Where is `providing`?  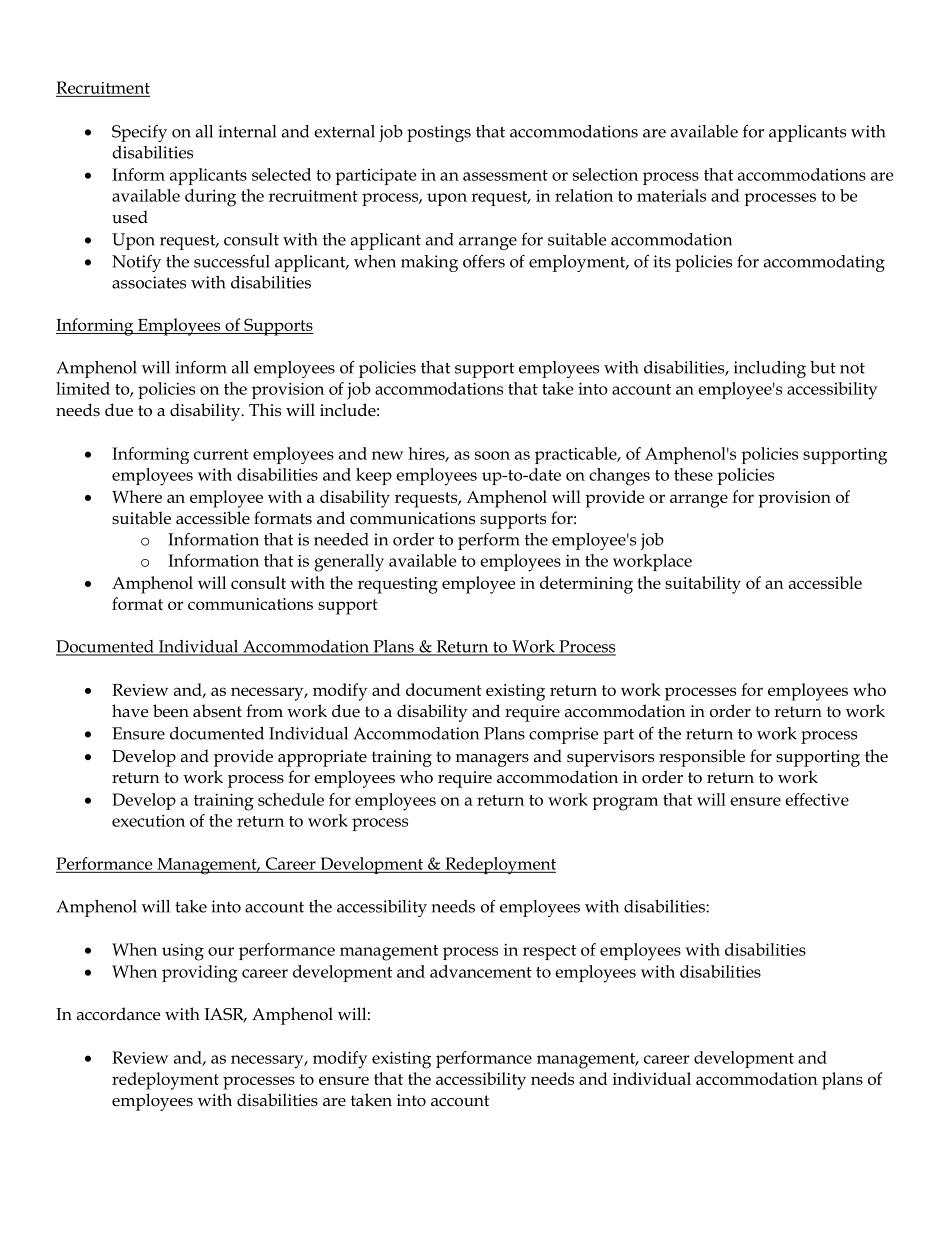
providing is located at coordinates (200, 974).
